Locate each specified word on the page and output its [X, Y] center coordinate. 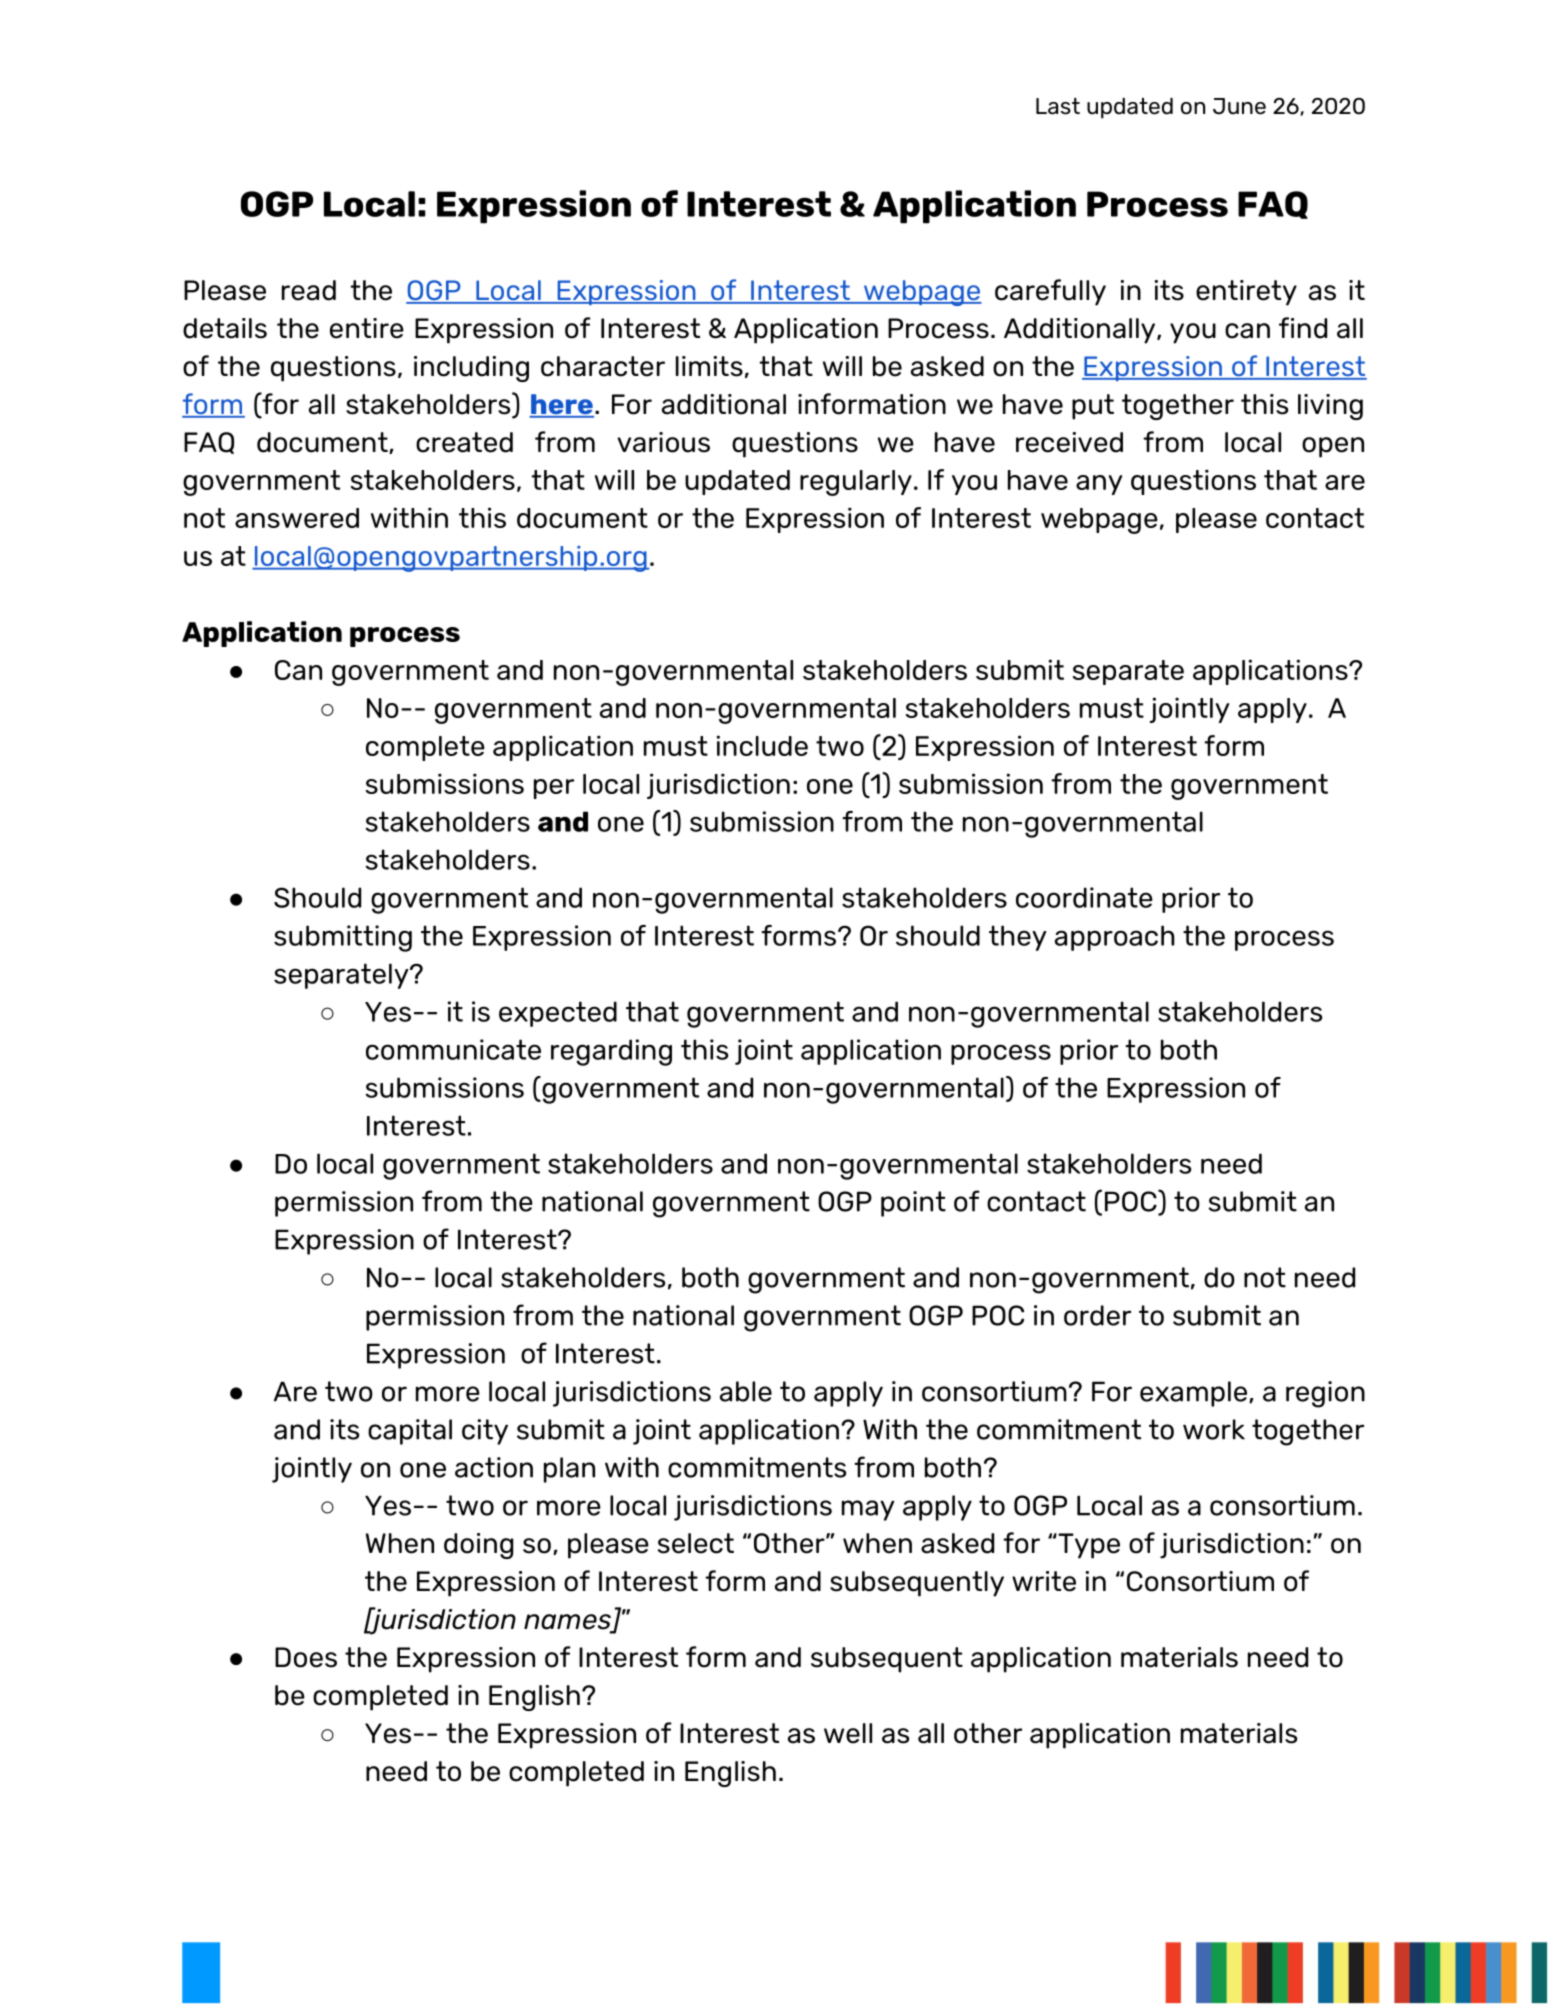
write [1044, 1581]
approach [1114, 938]
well [848, 1733]
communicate [453, 1049]
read [309, 290]
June [1239, 106]
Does [306, 1657]
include [762, 745]
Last [1058, 106]
